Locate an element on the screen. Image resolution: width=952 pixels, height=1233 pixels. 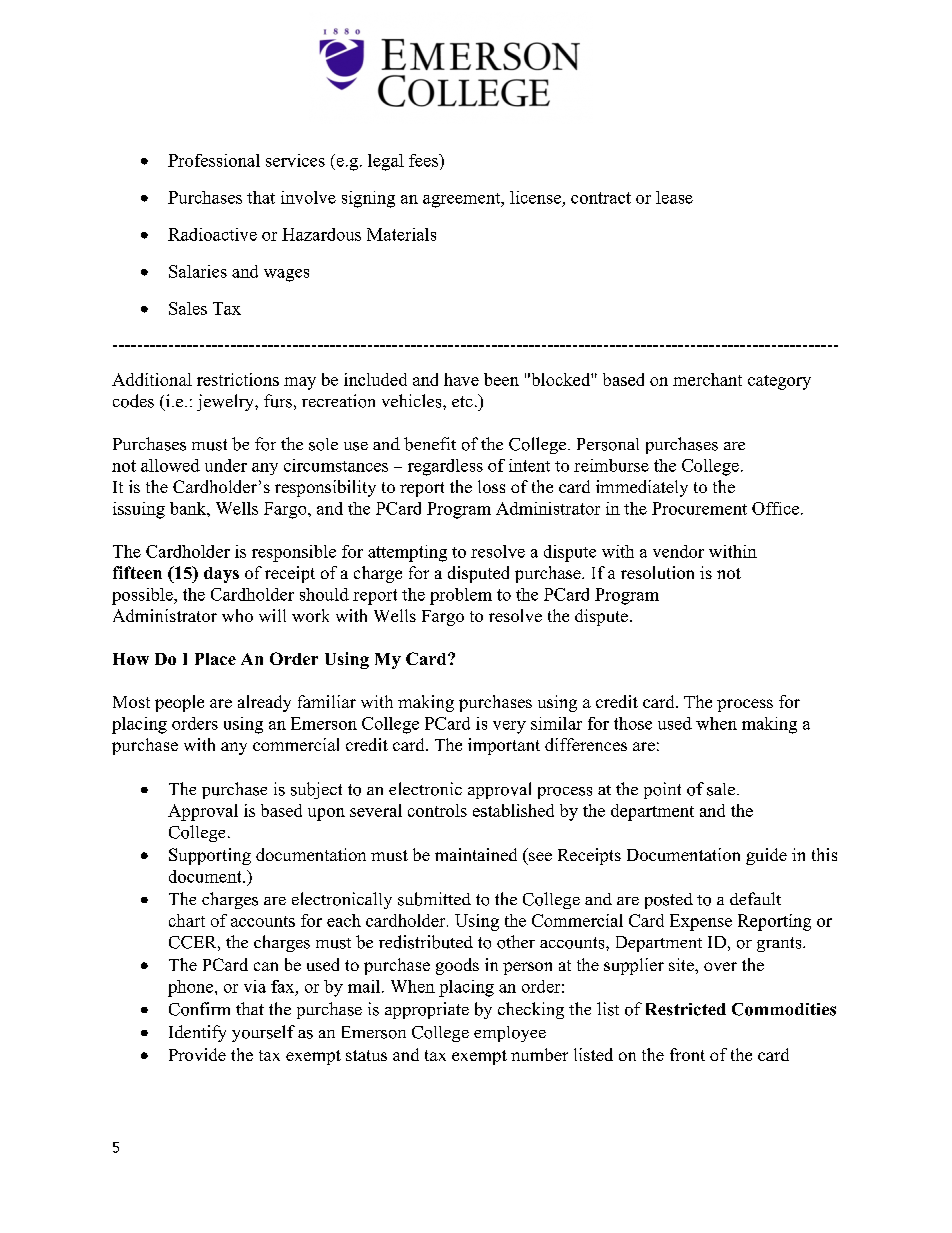
agreement is located at coordinates (463, 200).
